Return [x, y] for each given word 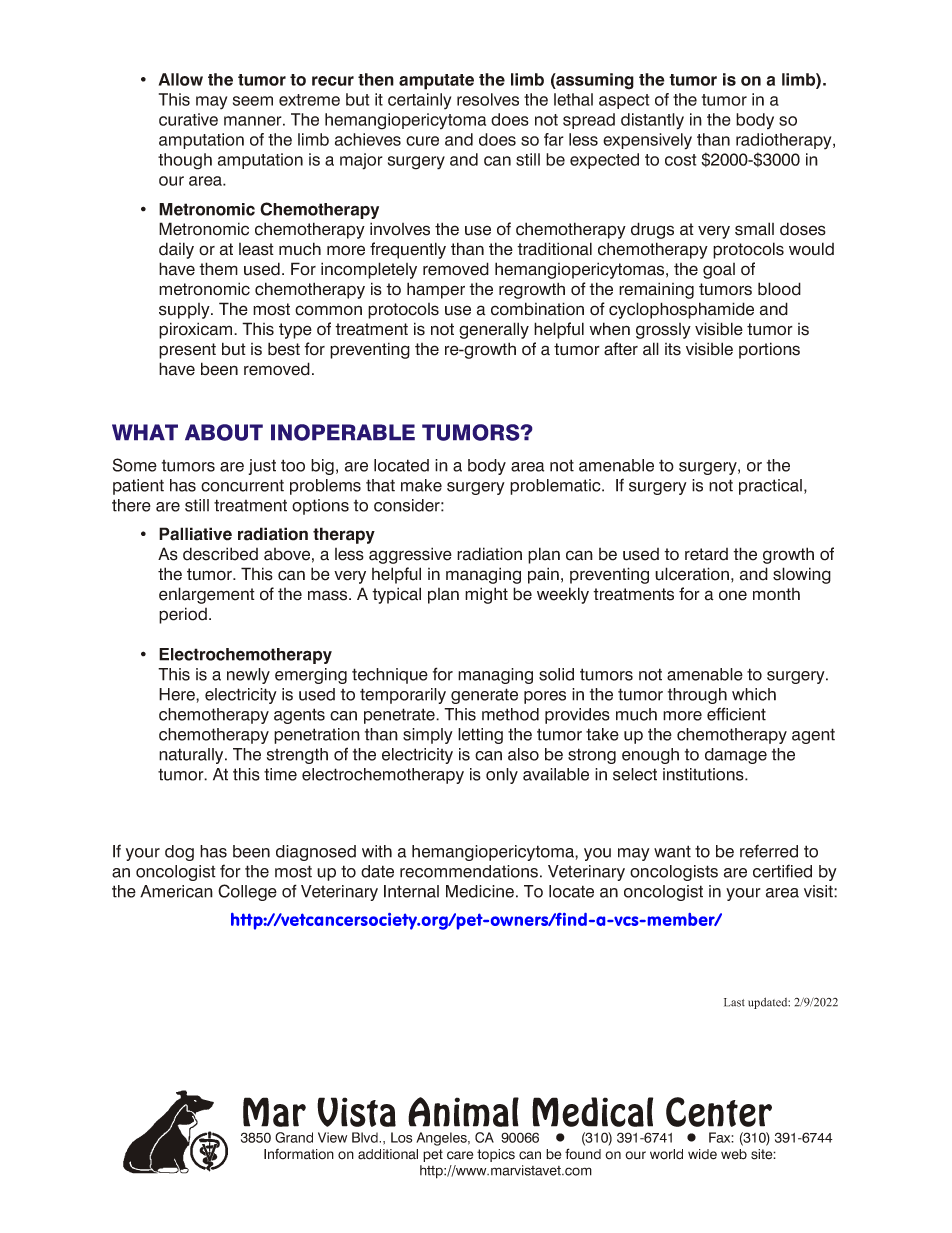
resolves [488, 99]
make [421, 485]
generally [494, 330]
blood [779, 289]
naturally [192, 756]
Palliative [195, 534]
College [247, 892]
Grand [294, 1137]
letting [480, 736]
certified [782, 871]
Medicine [480, 891]
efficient [736, 714]
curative [188, 119]
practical [770, 487]
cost [680, 160]
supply [185, 311]
